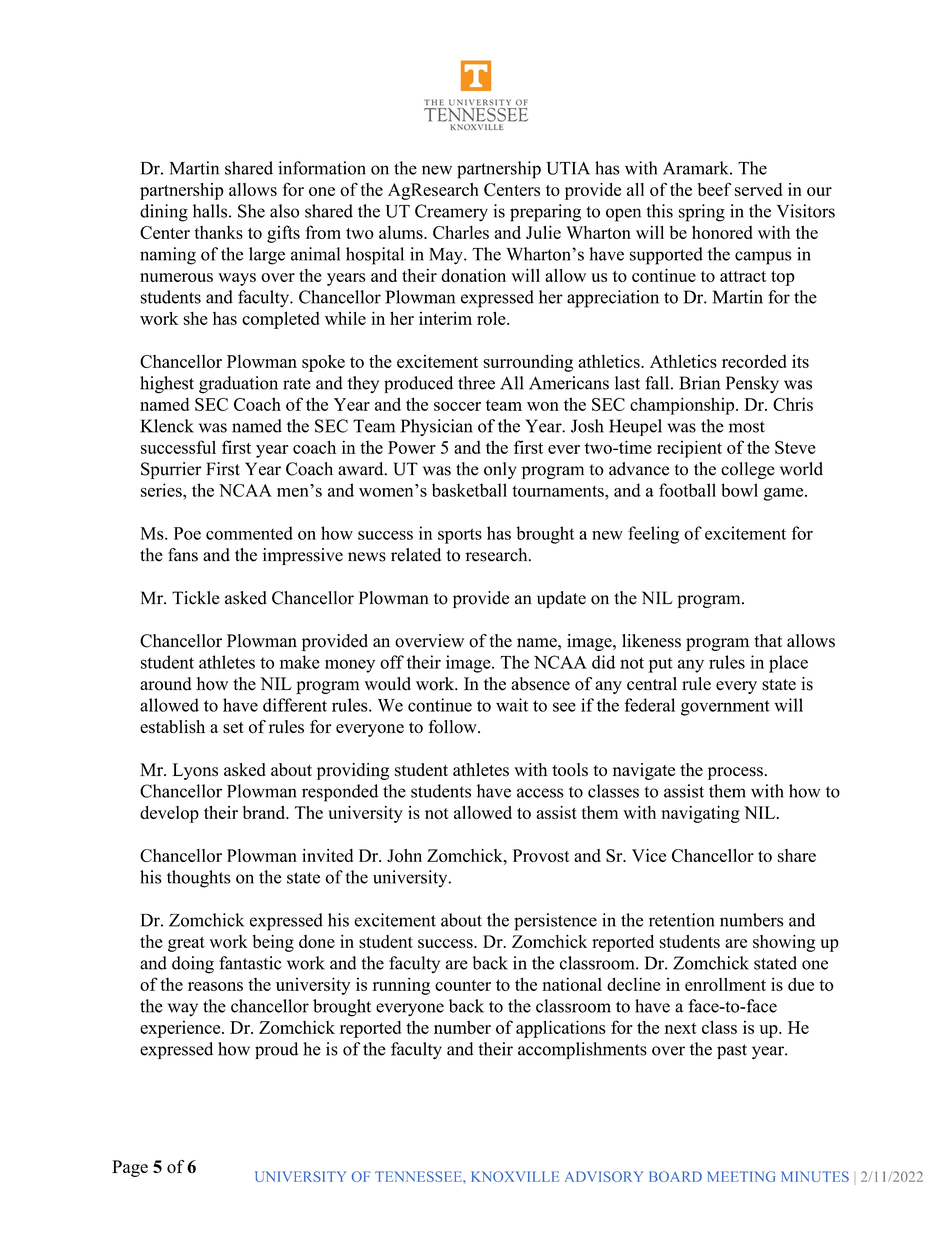 The width and height of the document is (952, 1233). What do you see at coordinates (219, 232) in the document?
I see `thanks` at bounding box center [219, 232].
